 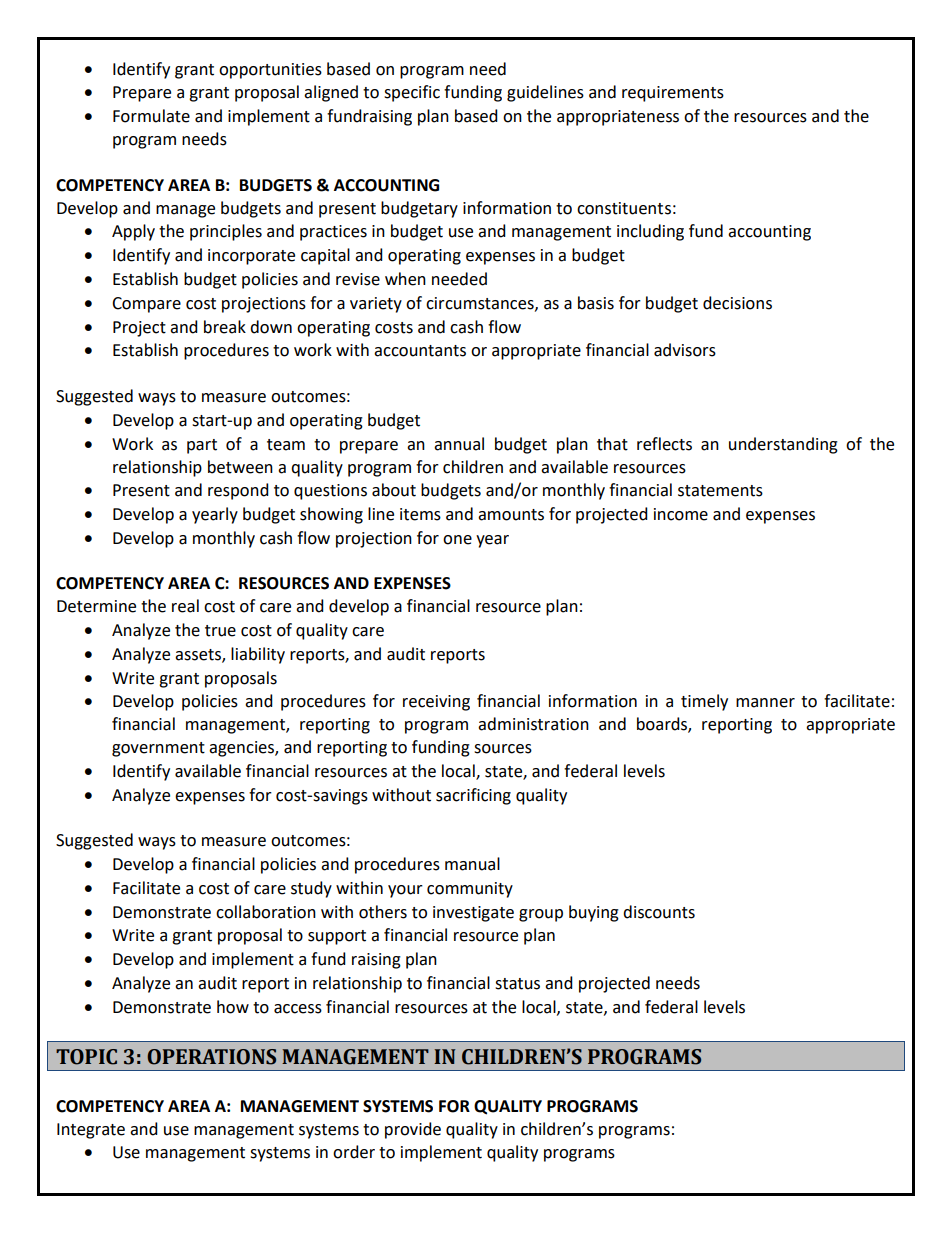 I want to click on specific, so click(x=412, y=93).
